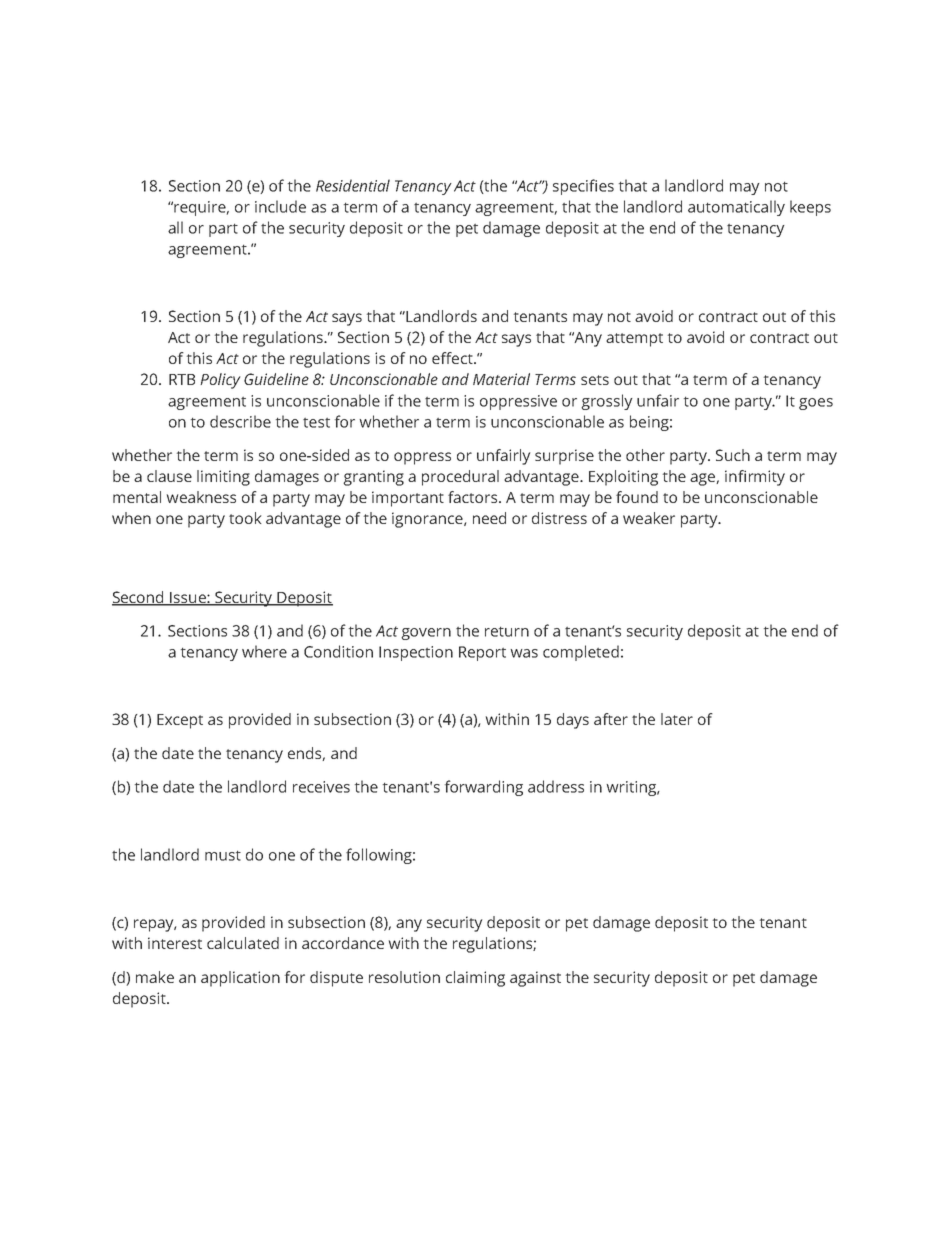  What do you see at coordinates (220, 381) in the screenshot?
I see `Policy` at bounding box center [220, 381].
